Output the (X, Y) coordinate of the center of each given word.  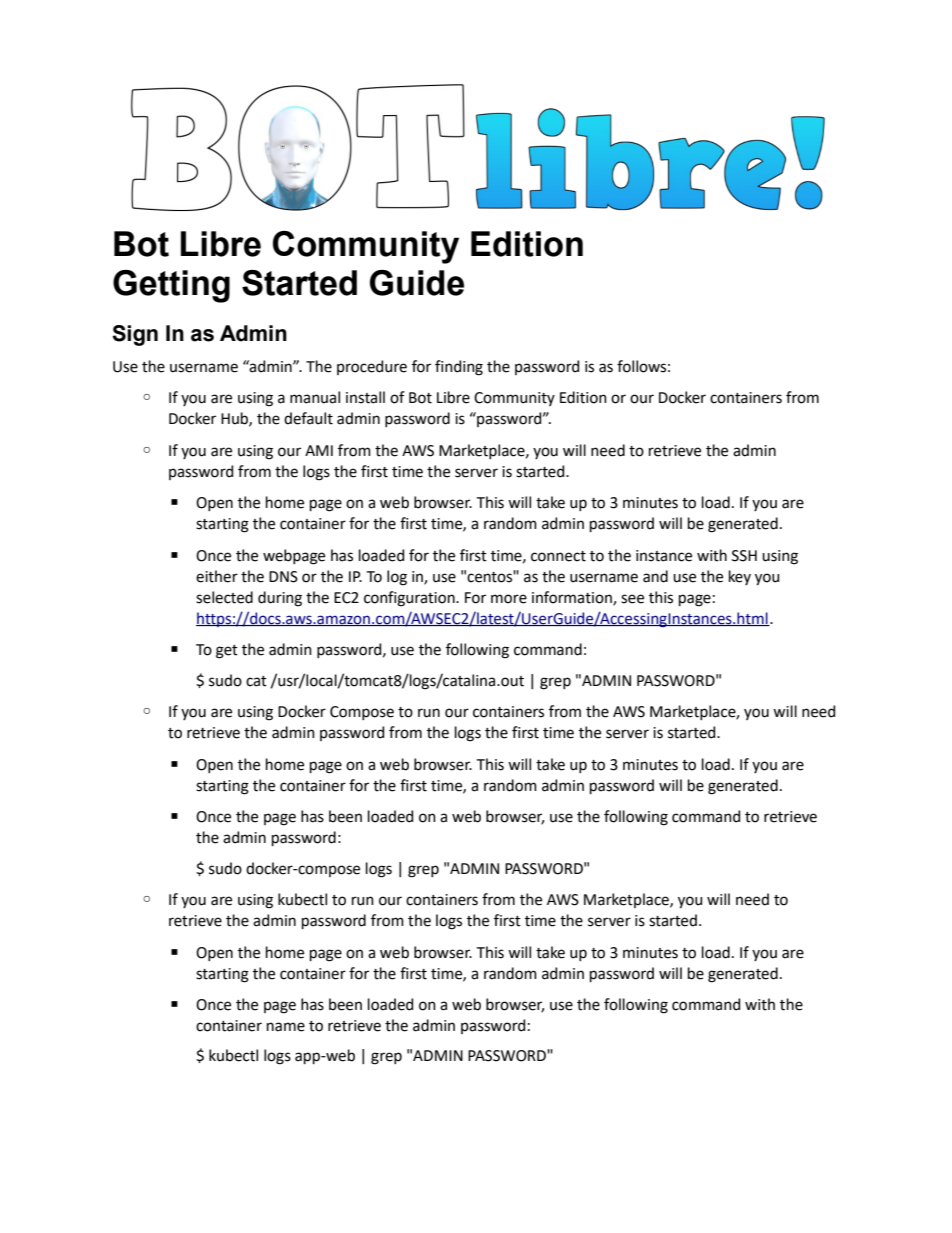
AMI (319, 450)
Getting (171, 286)
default (308, 418)
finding (459, 368)
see (632, 599)
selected (224, 597)
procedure (372, 367)
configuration (410, 599)
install (365, 397)
